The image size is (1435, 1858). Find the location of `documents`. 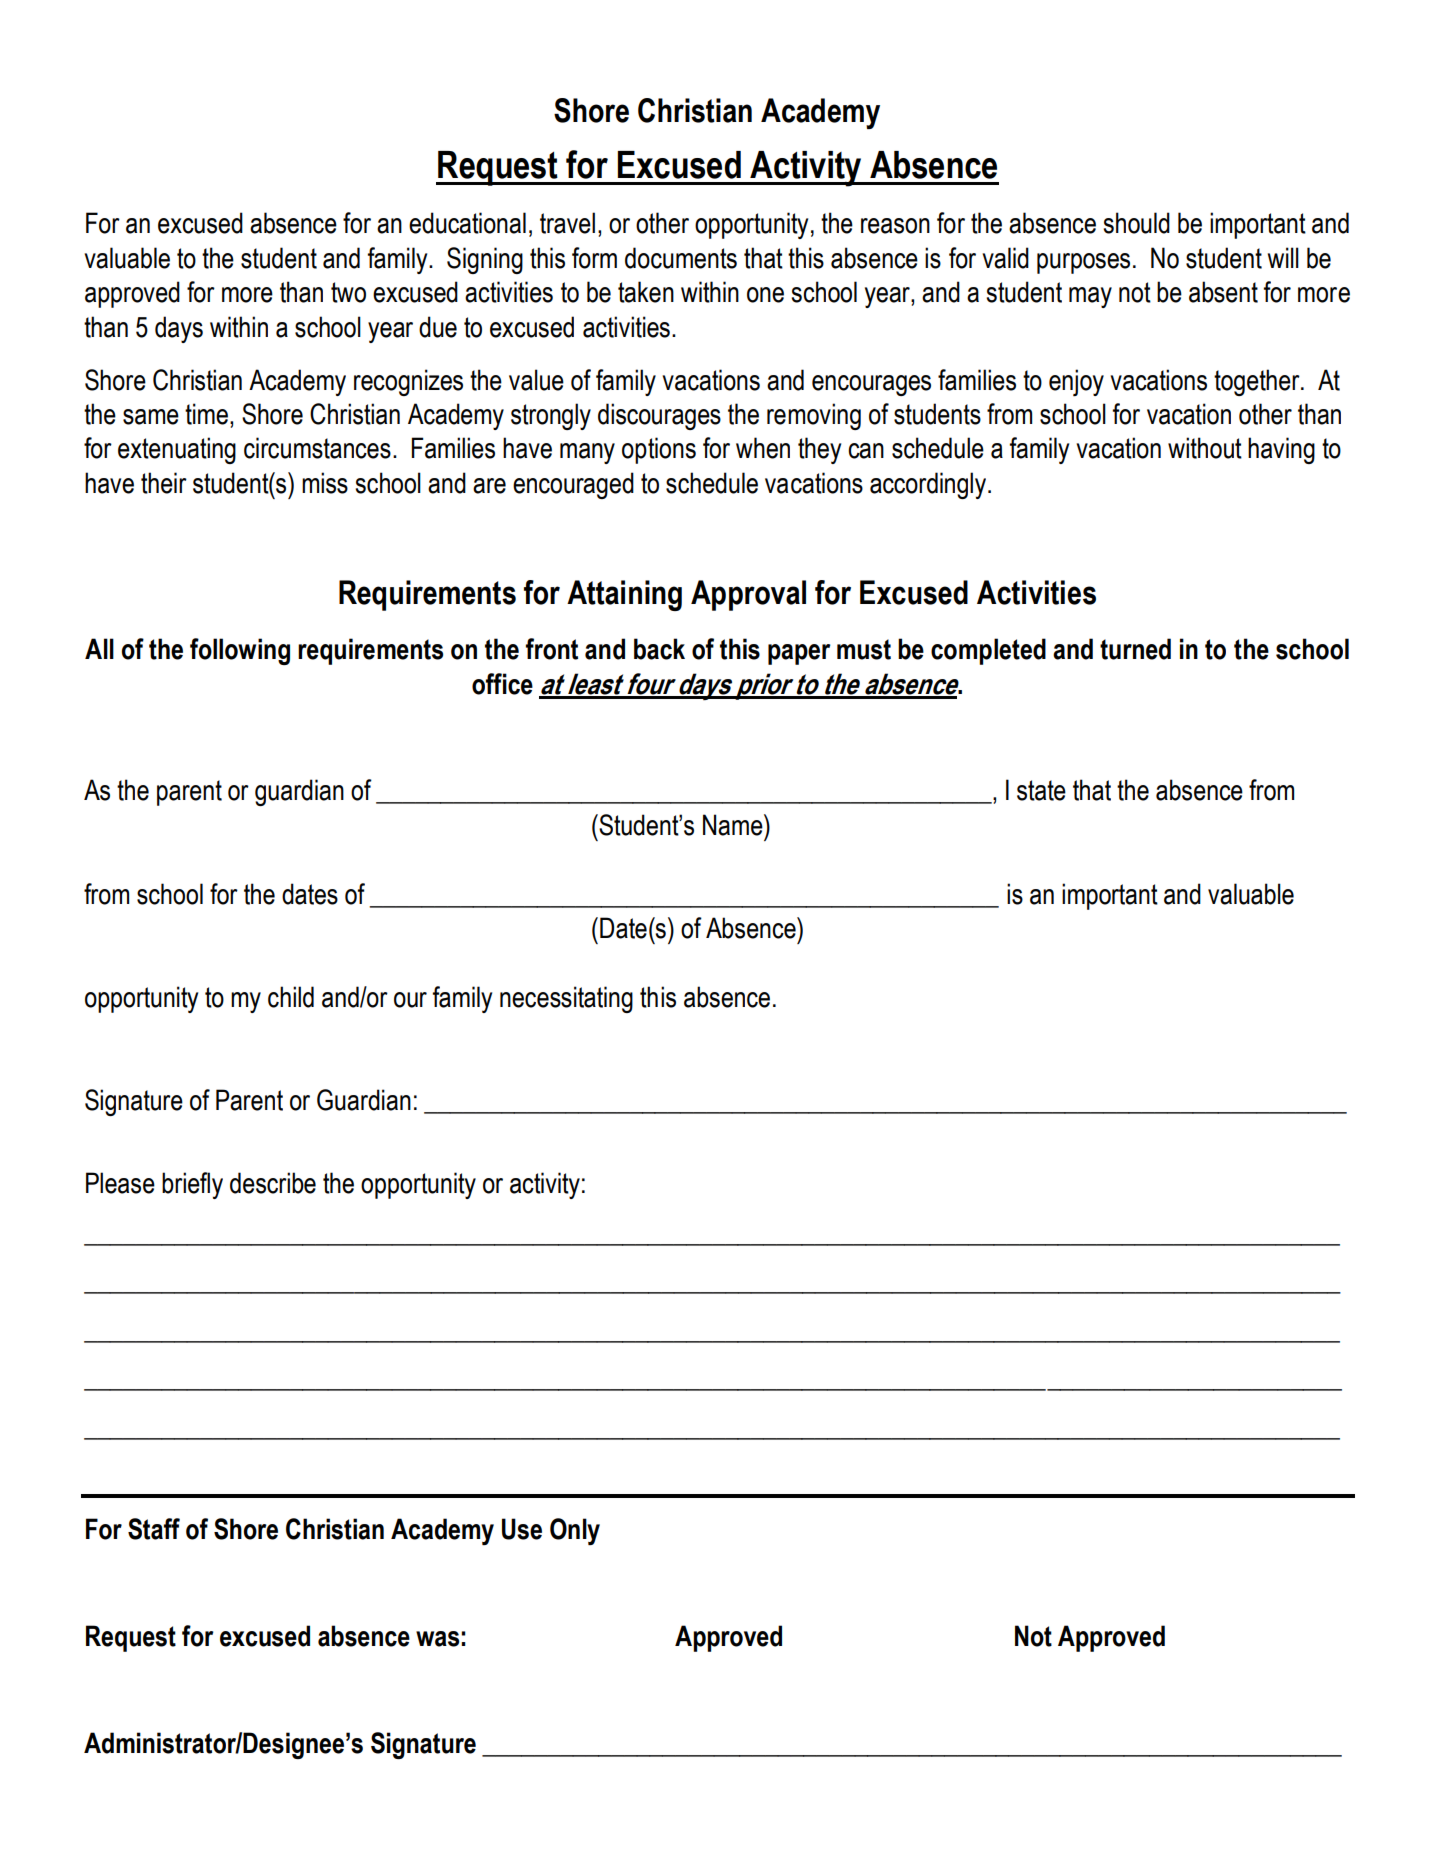

documents is located at coordinates (681, 258).
